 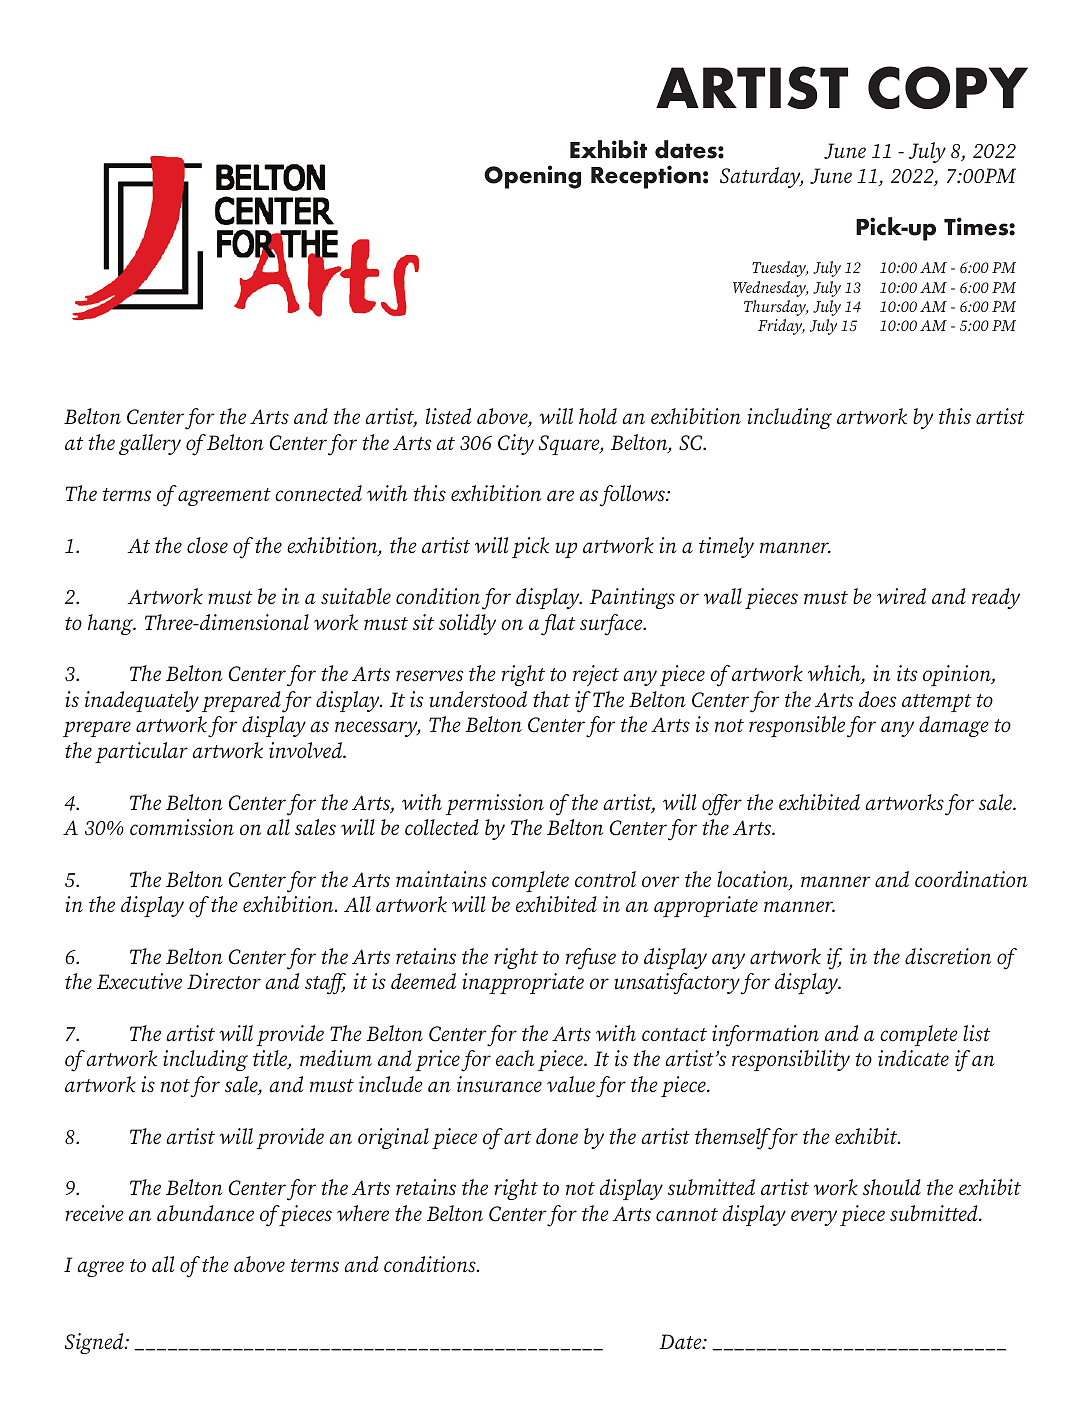 What do you see at coordinates (532, 177) in the screenshot?
I see `Opening` at bounding box center [532, 177].
